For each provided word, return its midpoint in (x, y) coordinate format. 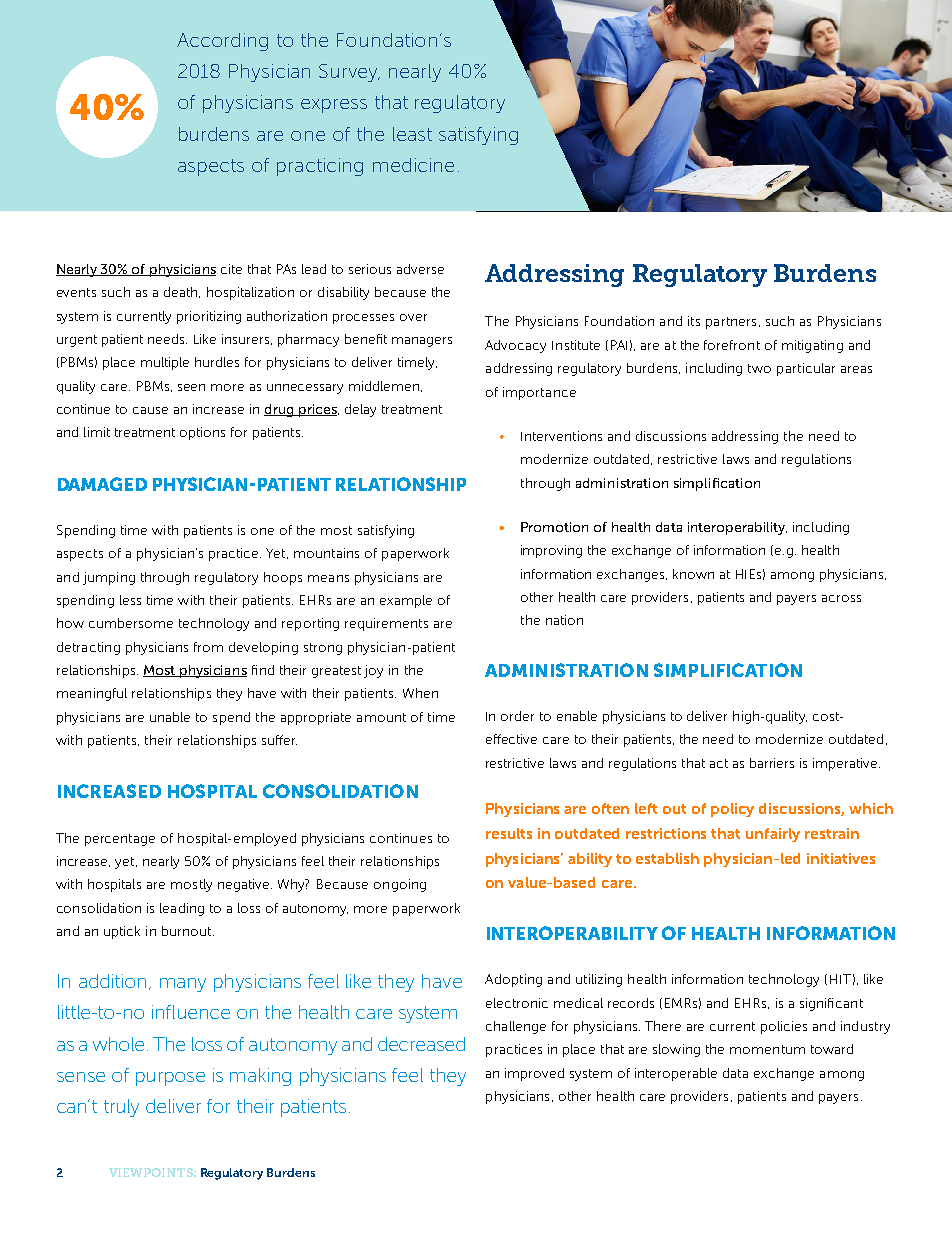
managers (422, 342)
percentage (120, 840)
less (130, 600)
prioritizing (209, 317)
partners (731, 323)
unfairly (773, 835)
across (841, 598)
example (406, 601)
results (509, 833)
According (222, 42)
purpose (170, 1079)
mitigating (812, 346)
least (412, 134)
